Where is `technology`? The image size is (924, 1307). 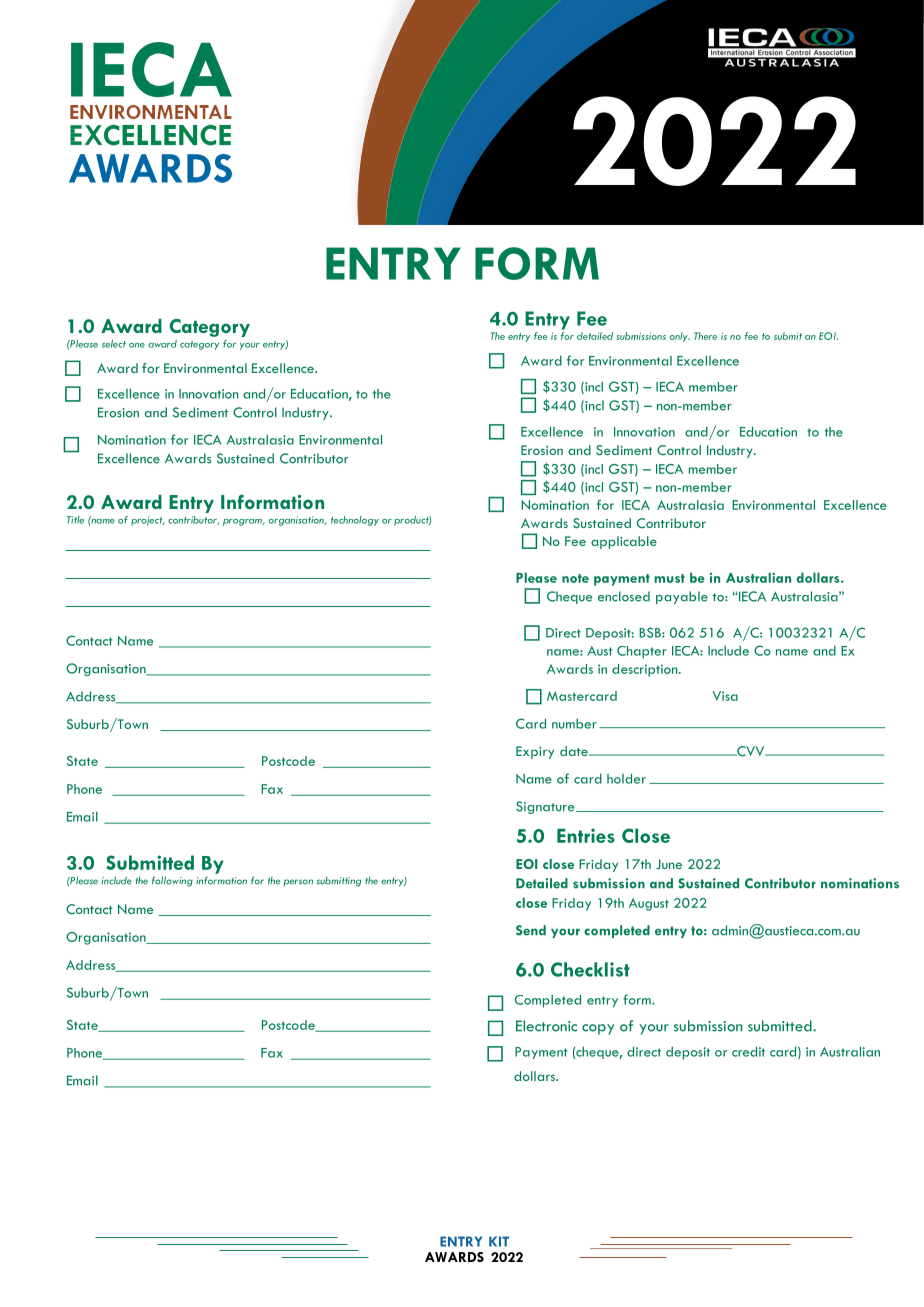
technology is located at coordinates (355, 521).
